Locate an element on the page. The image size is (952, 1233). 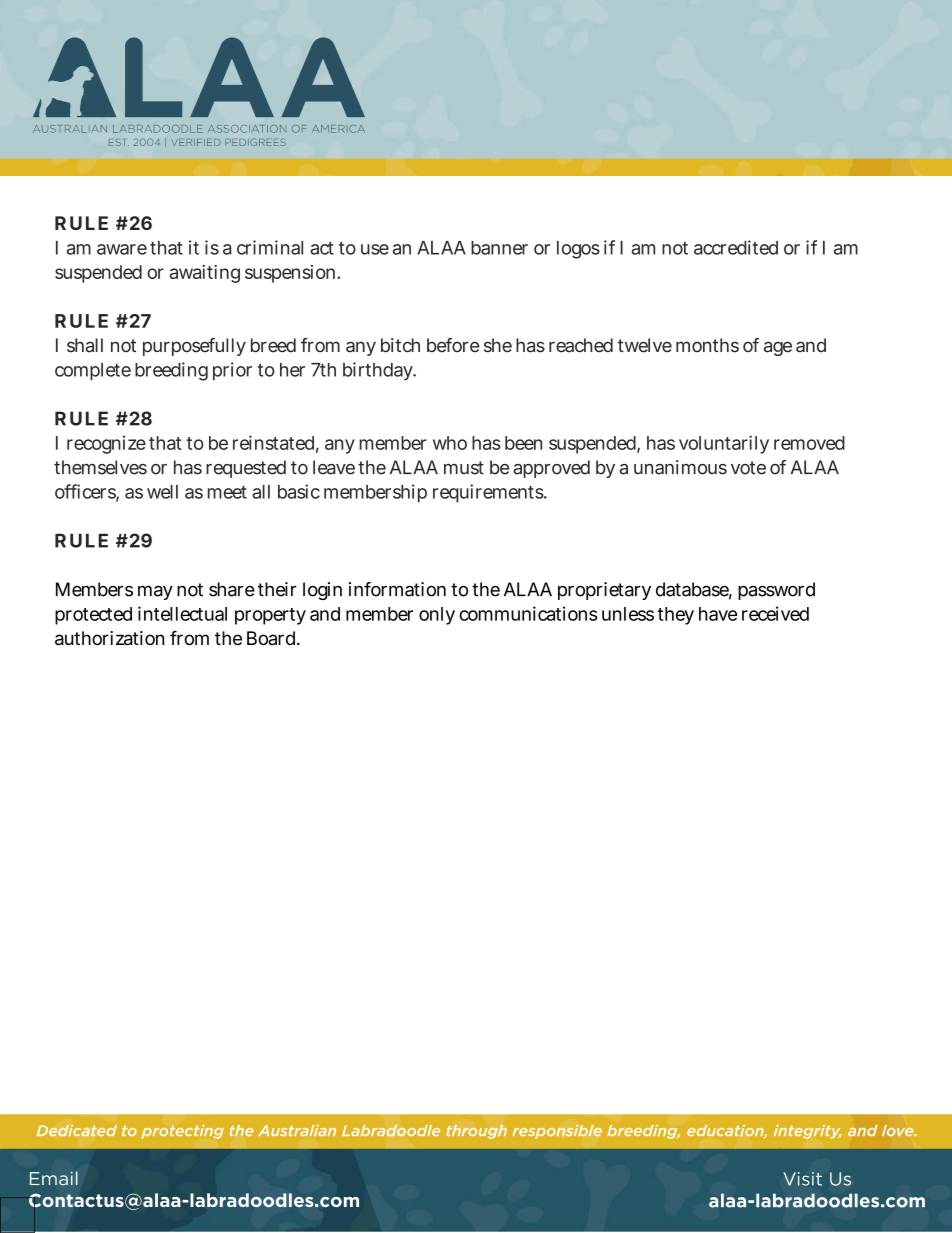
who is located at coordinates (450, 443).
